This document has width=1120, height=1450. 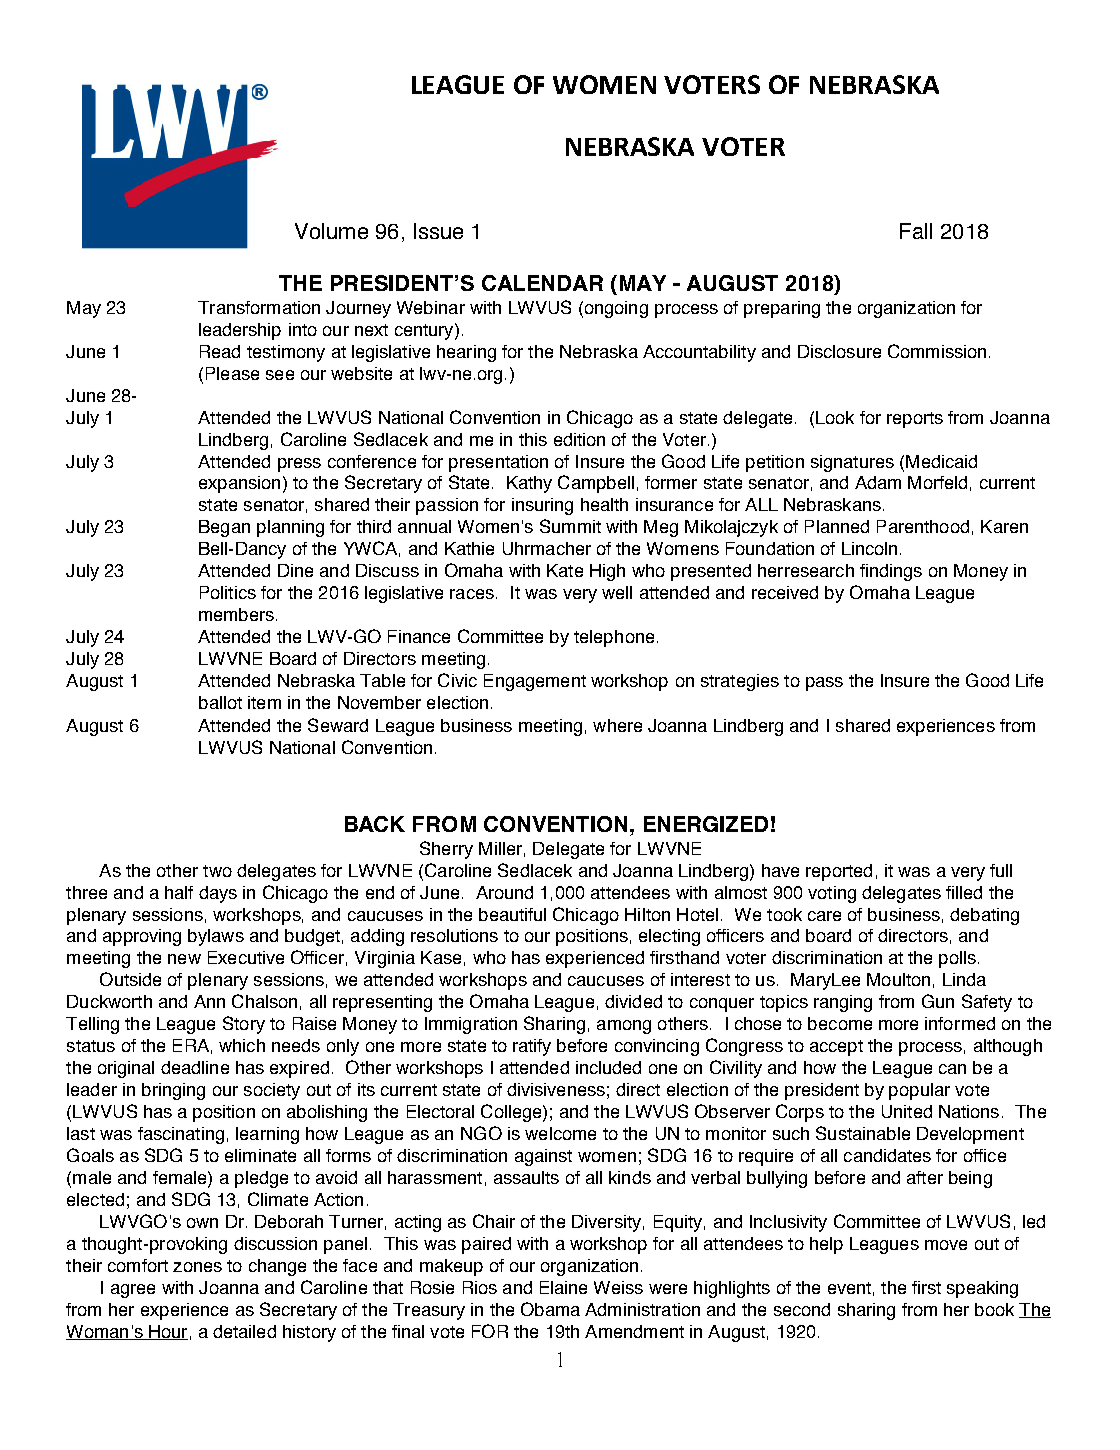 What do you see at coordinates (220, 702) in the document?
I see `ballot` at bounding box center [220, 702].
